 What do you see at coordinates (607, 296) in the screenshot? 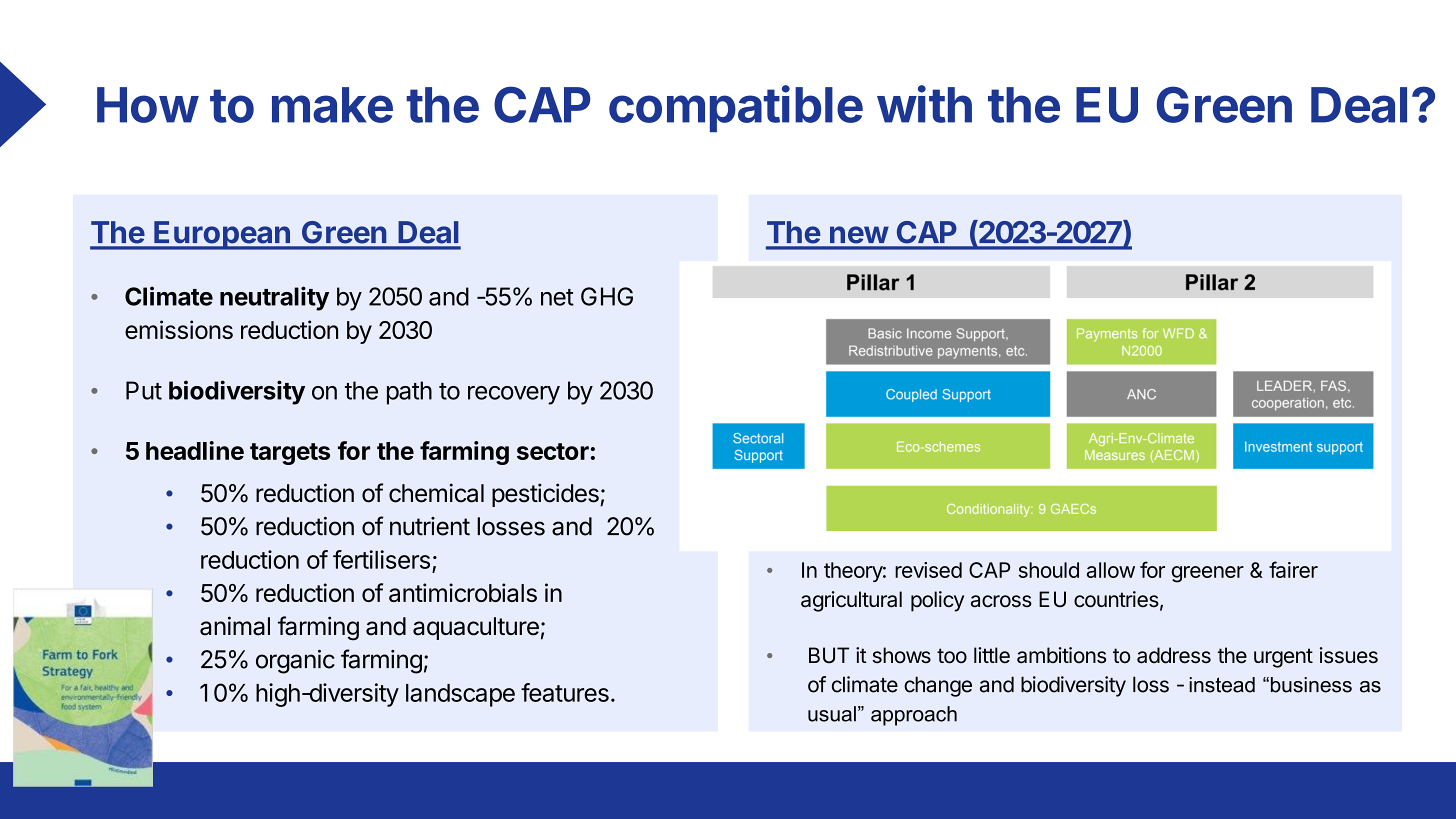
I see `GHG` at bounding box center [607, 296].
